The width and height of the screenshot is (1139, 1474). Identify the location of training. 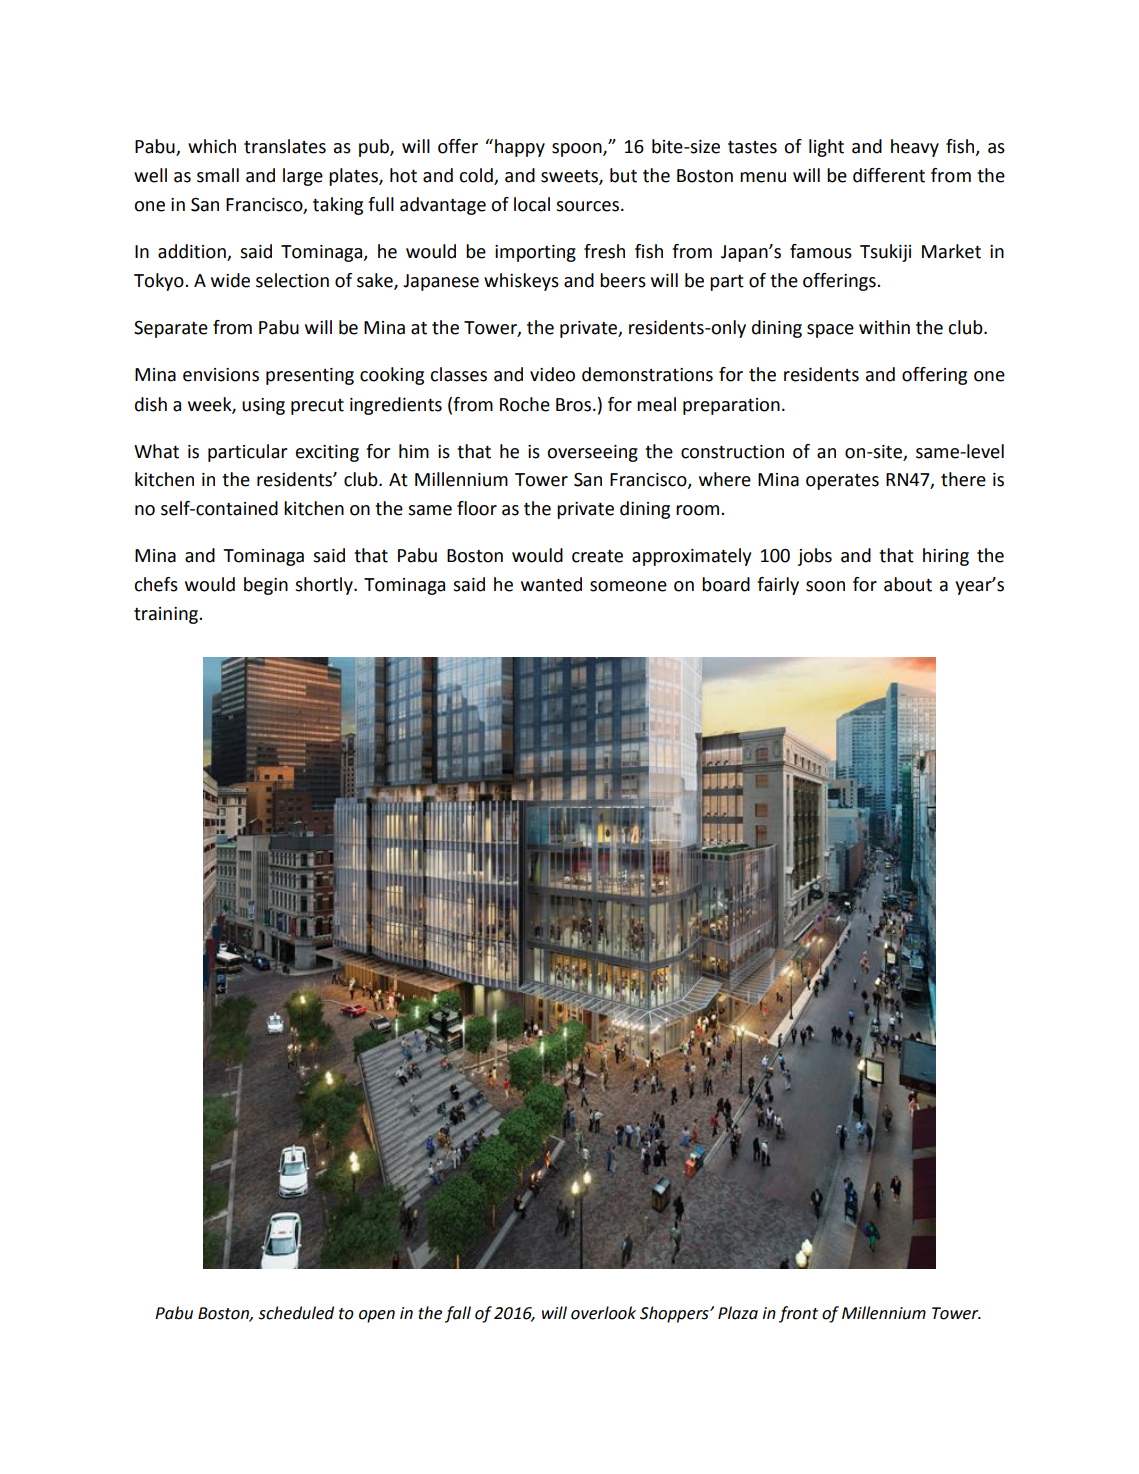
(167, 615).
